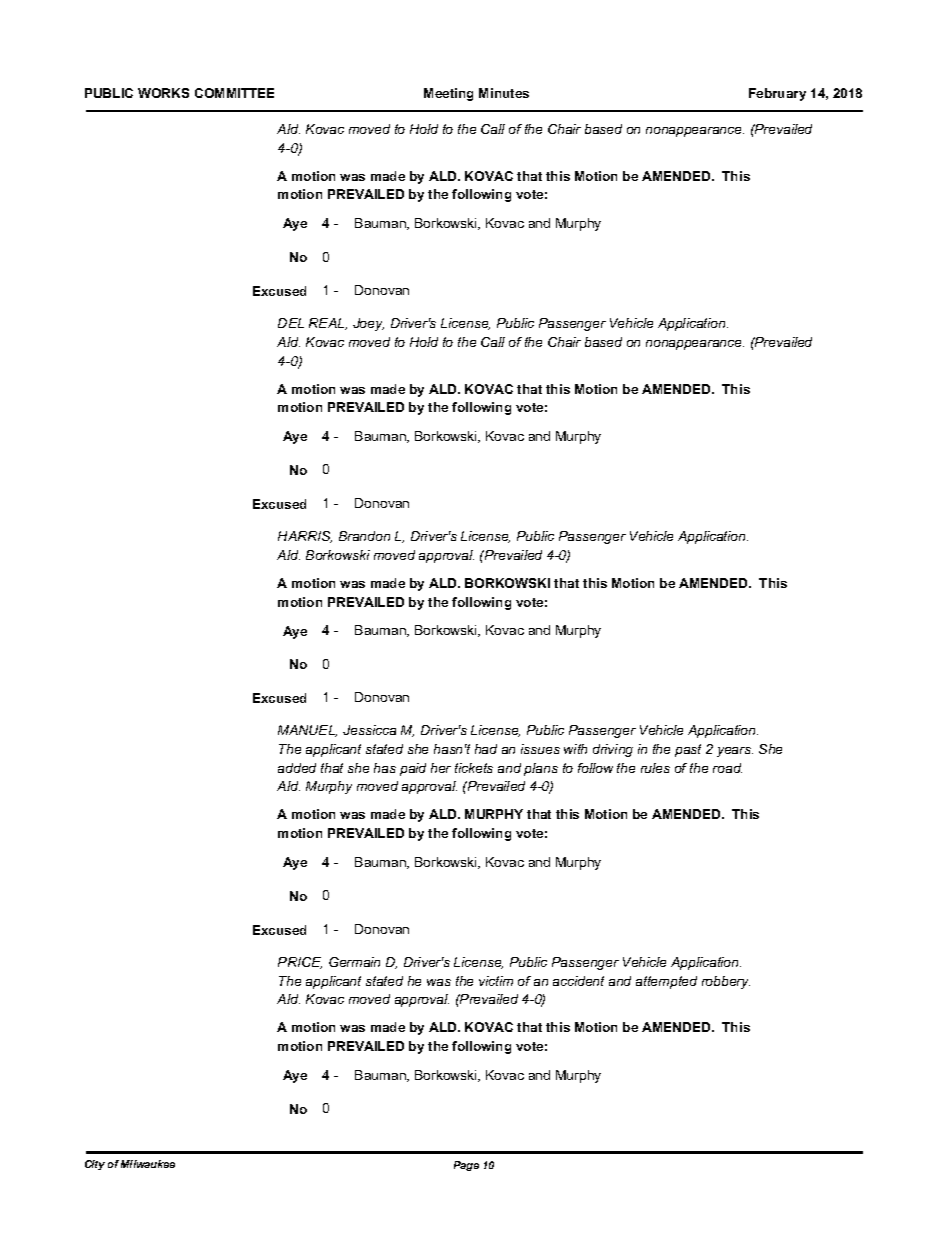 The width and height of the document is (952, 1233). Describe the element at coordinates (148, 1164) in the document. I see `Milwaukee` at that location.
